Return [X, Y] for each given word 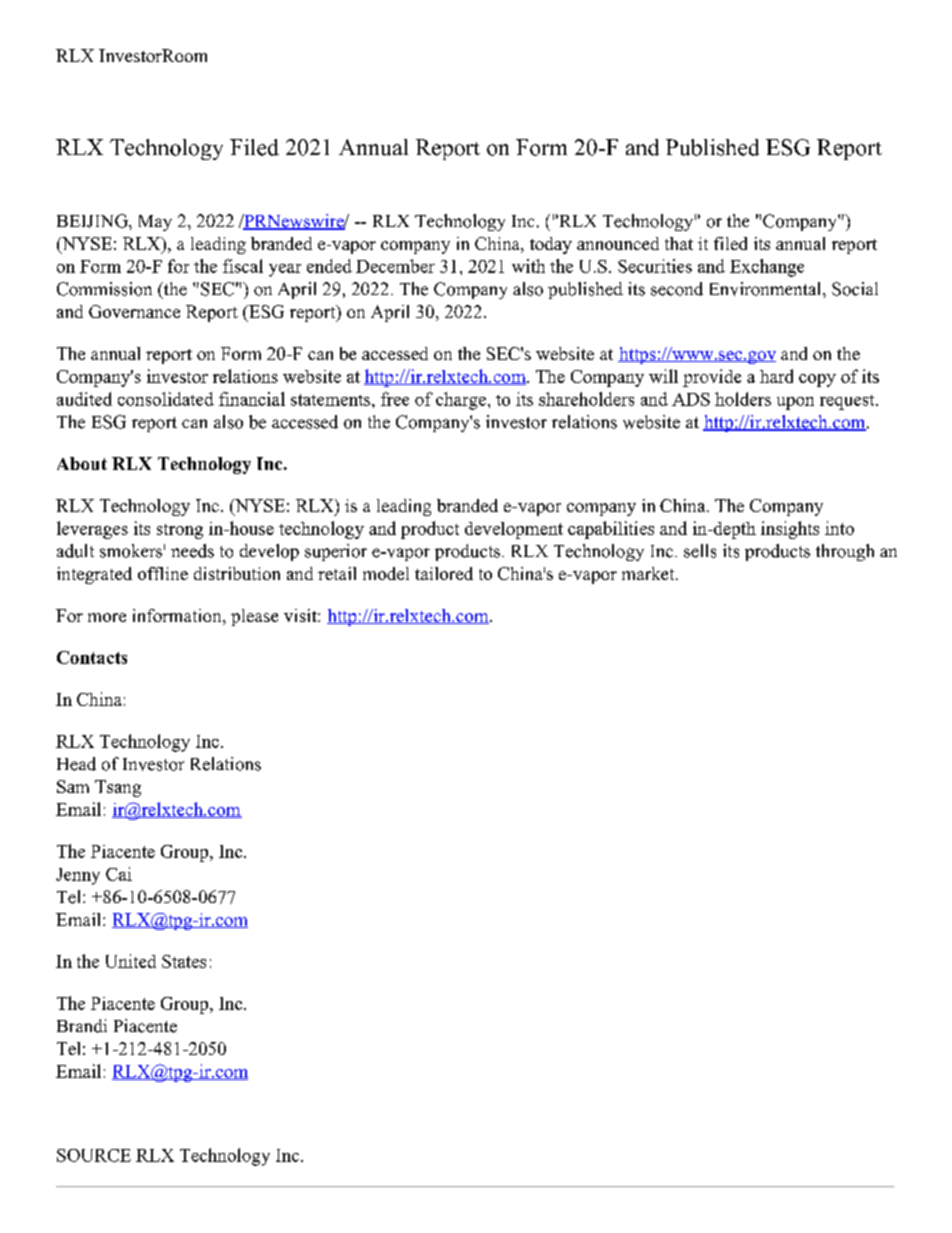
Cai [119, 874]
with [528, 266]
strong [180, 531]
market [649, 573]
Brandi [82, 1026]
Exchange [767, 268]
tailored [444, 573]
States [184, 961]
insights [790, 530]
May [155, 223]
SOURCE [94, 1155]
